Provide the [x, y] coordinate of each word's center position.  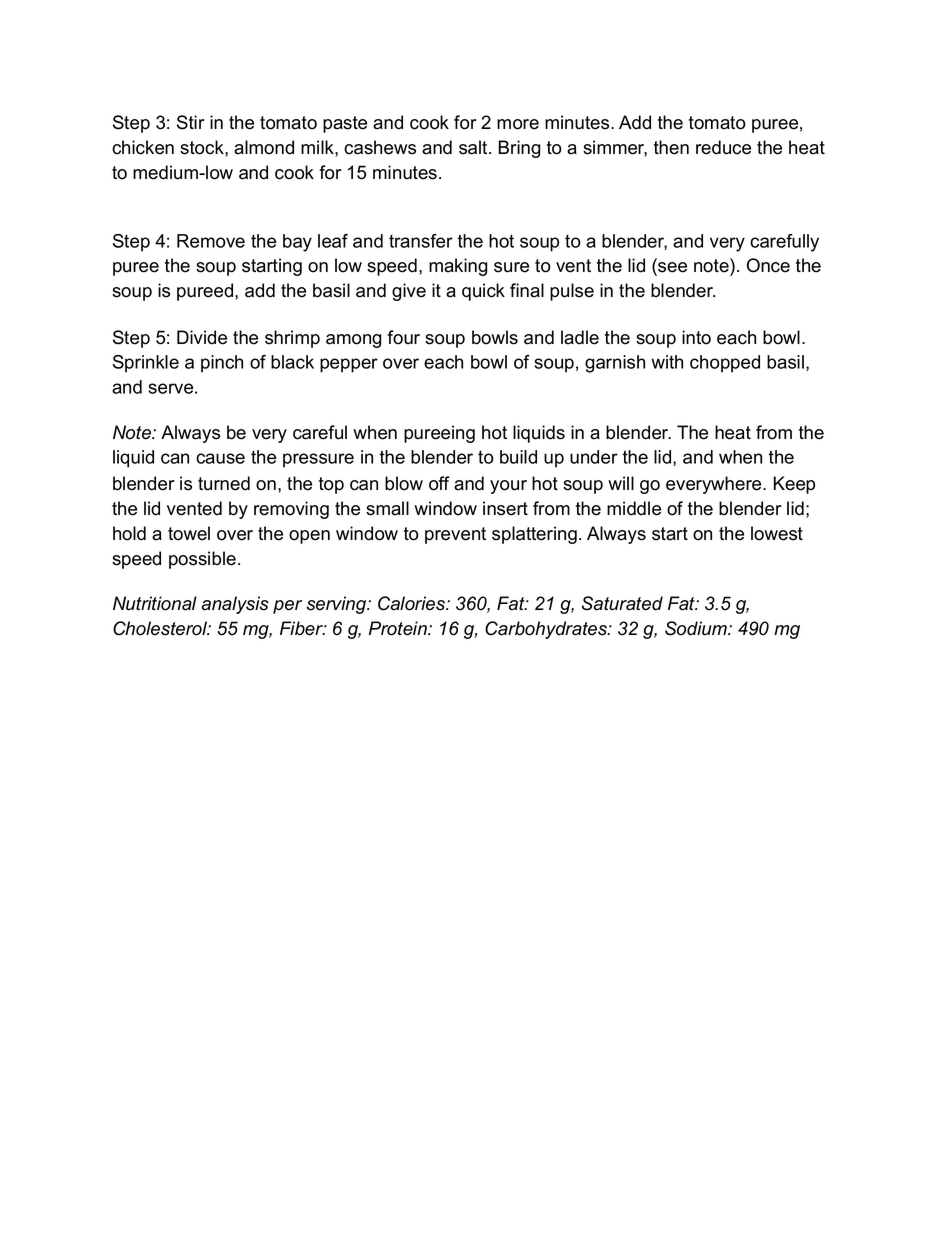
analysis [235, 605]
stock [203, 147]
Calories [413, 603]
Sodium [697, 628]
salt [474, 147]
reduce [723, 147]
